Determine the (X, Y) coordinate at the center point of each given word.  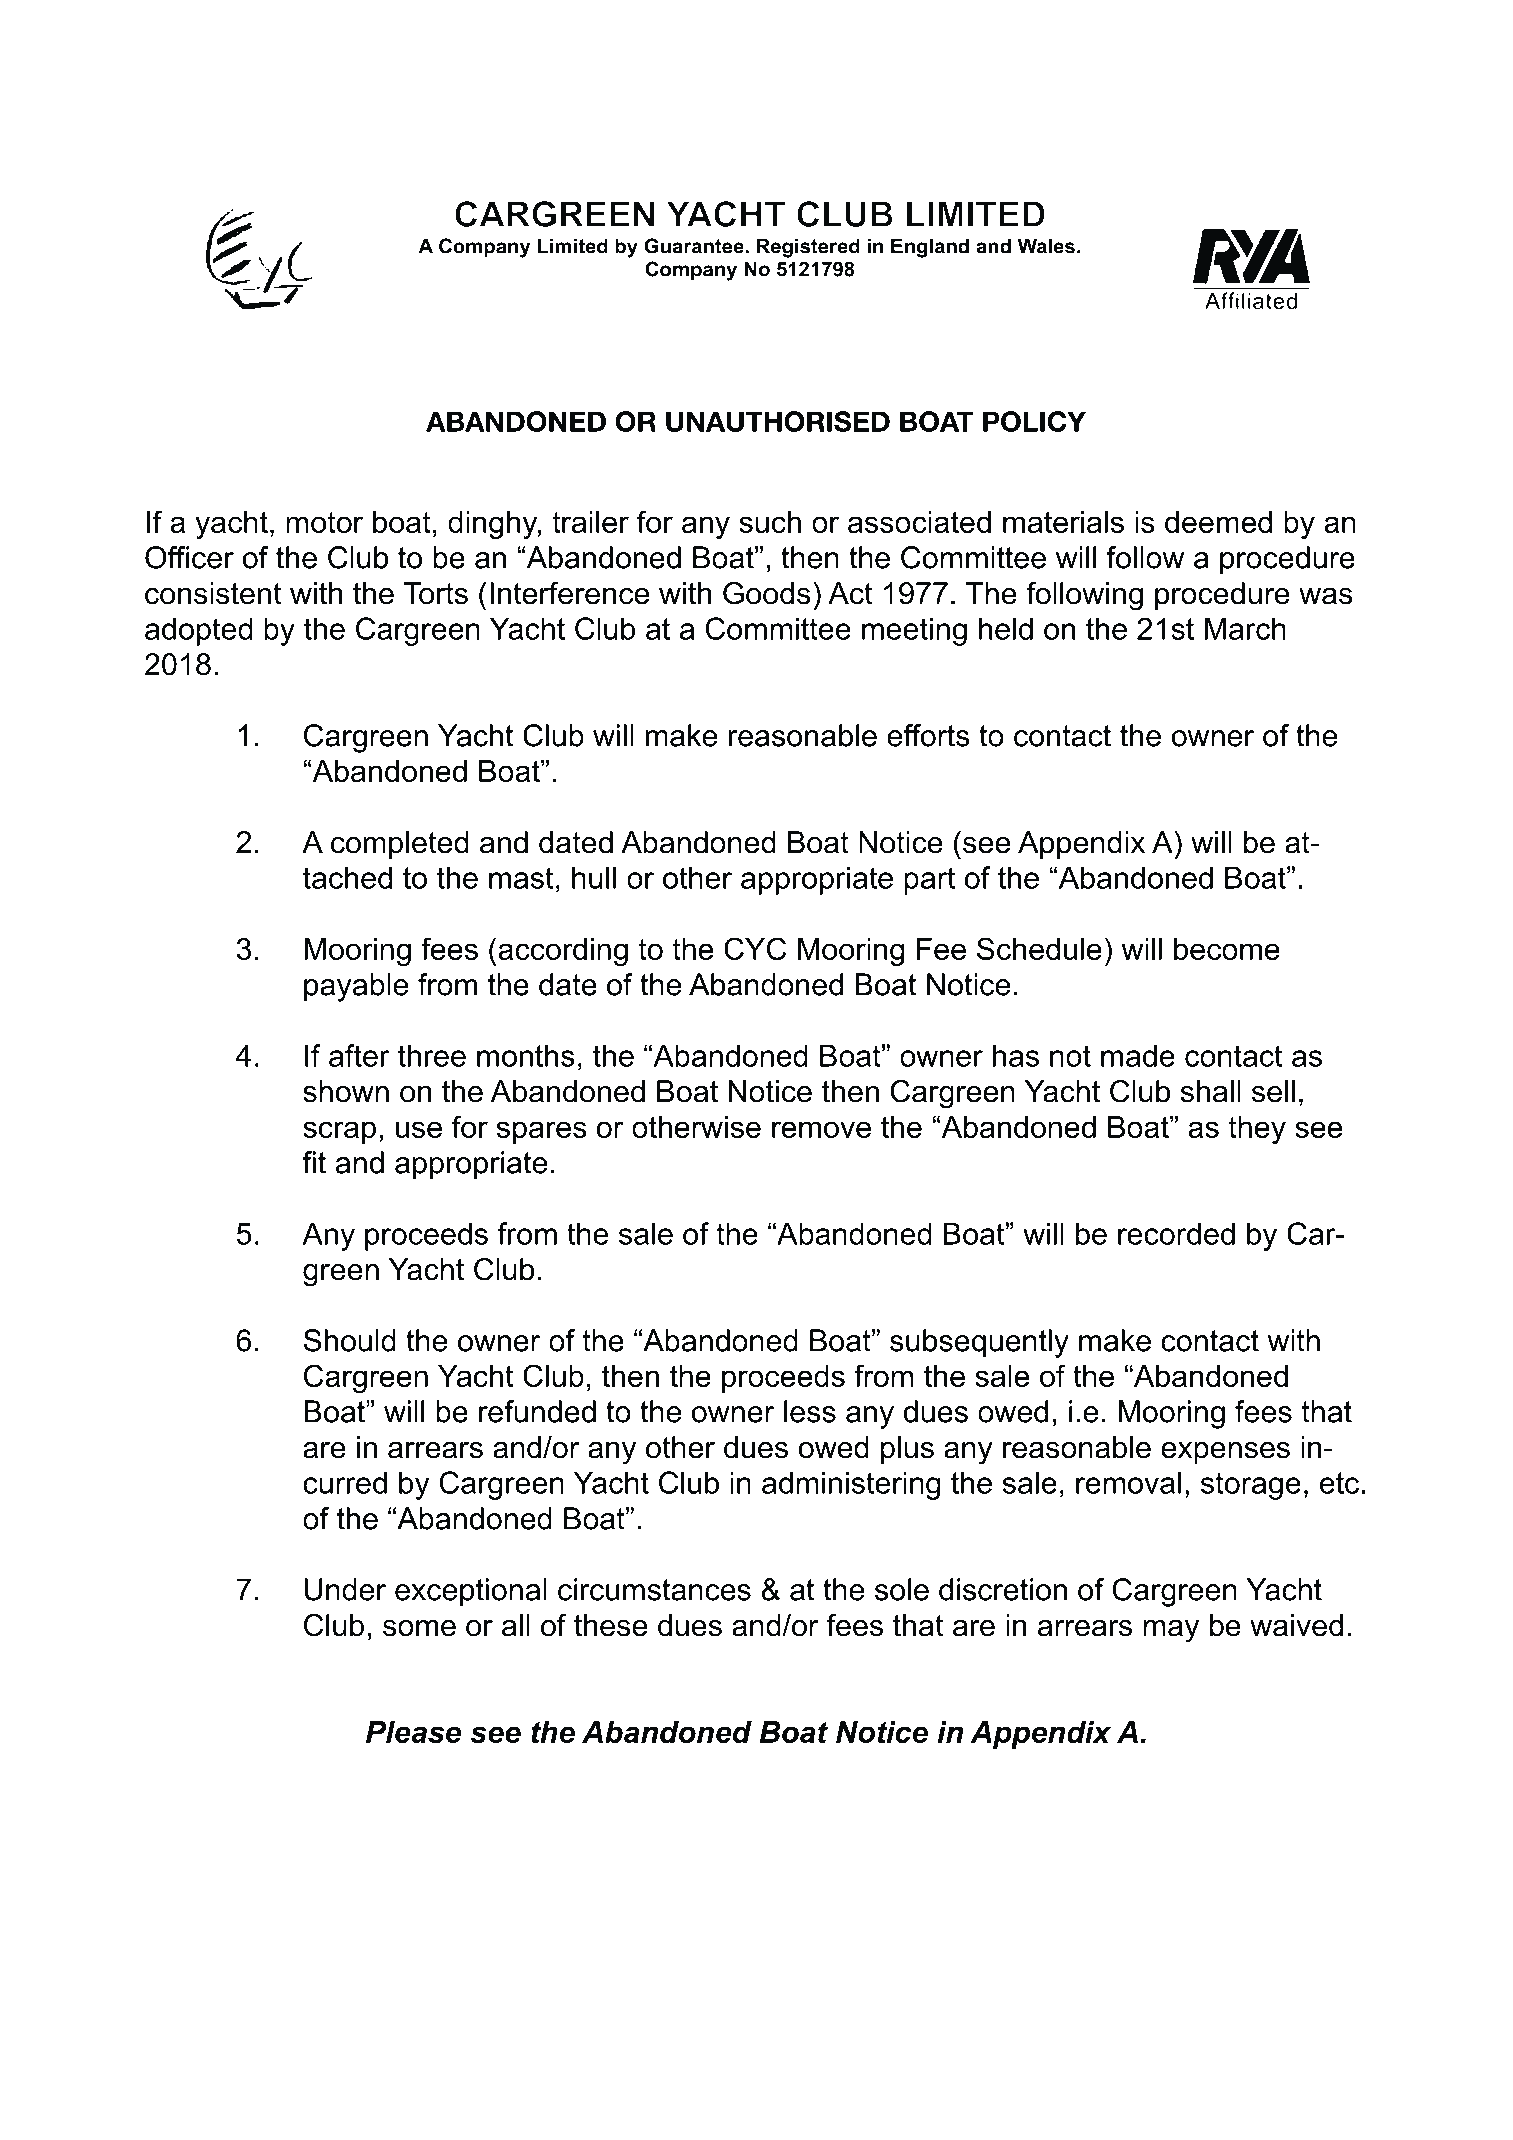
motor (324, 522)
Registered (808, 248)
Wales (1046, 246)
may (1171, 1631)
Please (413, 1732)
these (610, 1625)
